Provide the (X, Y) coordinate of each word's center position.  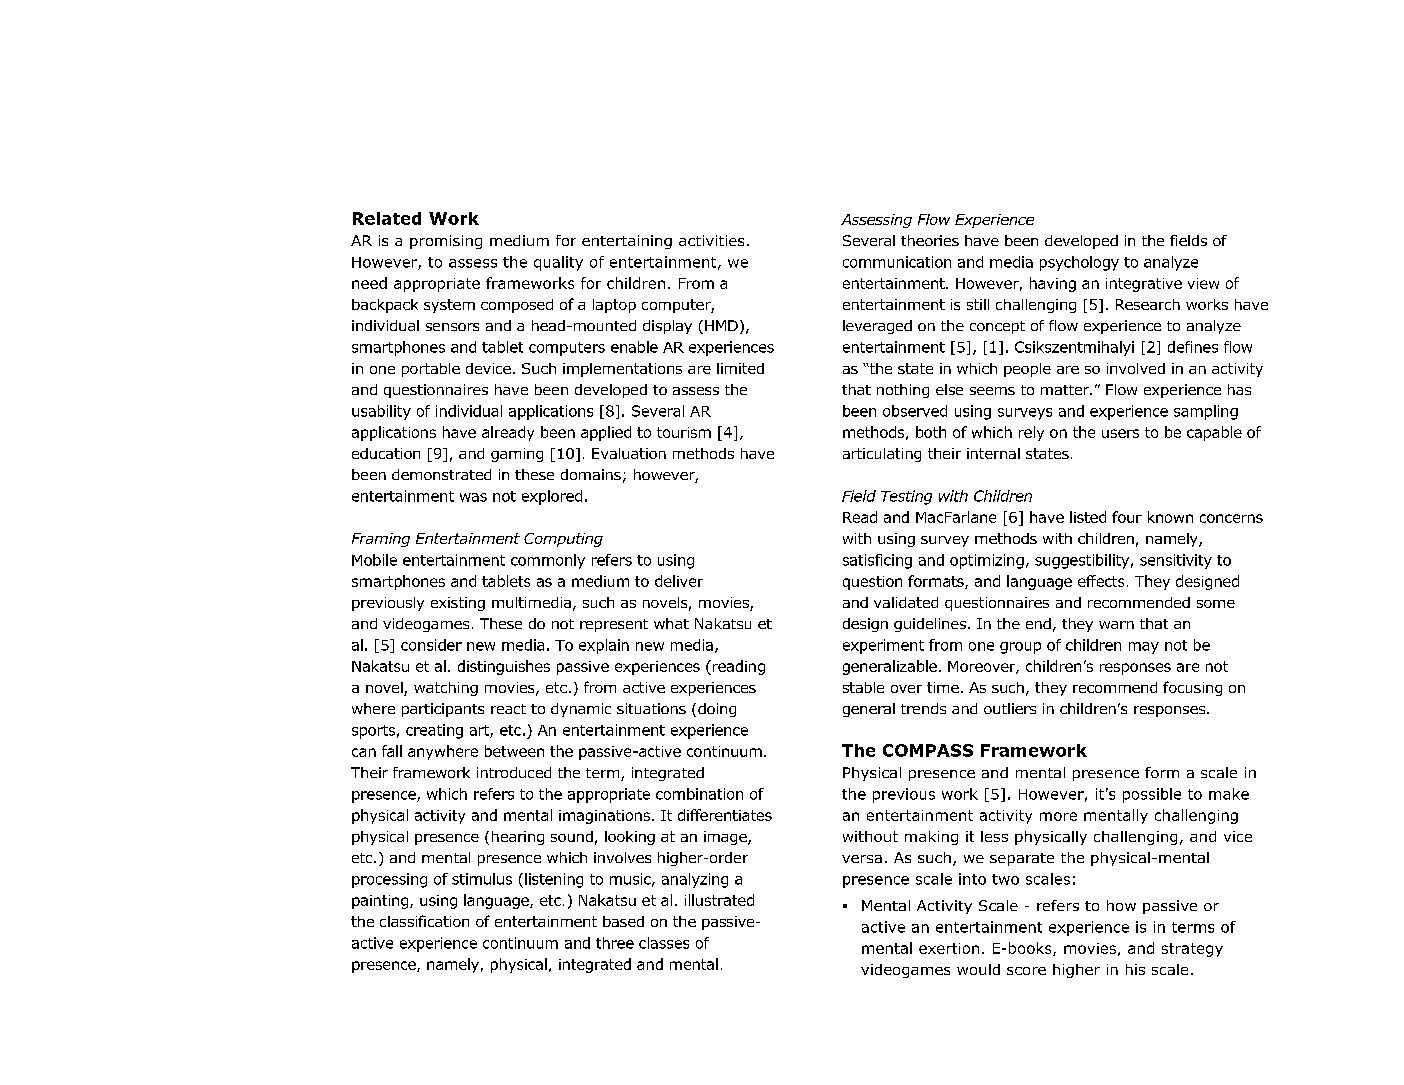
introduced (514, 772)
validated (906, 602)
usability (381, 412)
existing (458, 604)
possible (1152, 795)
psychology (1079, 263)
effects (1101, 581)
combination (699, 794)
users (1120, 433)
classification (424, 921)
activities (711, 240)
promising (446, 242)
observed (915, 411)
